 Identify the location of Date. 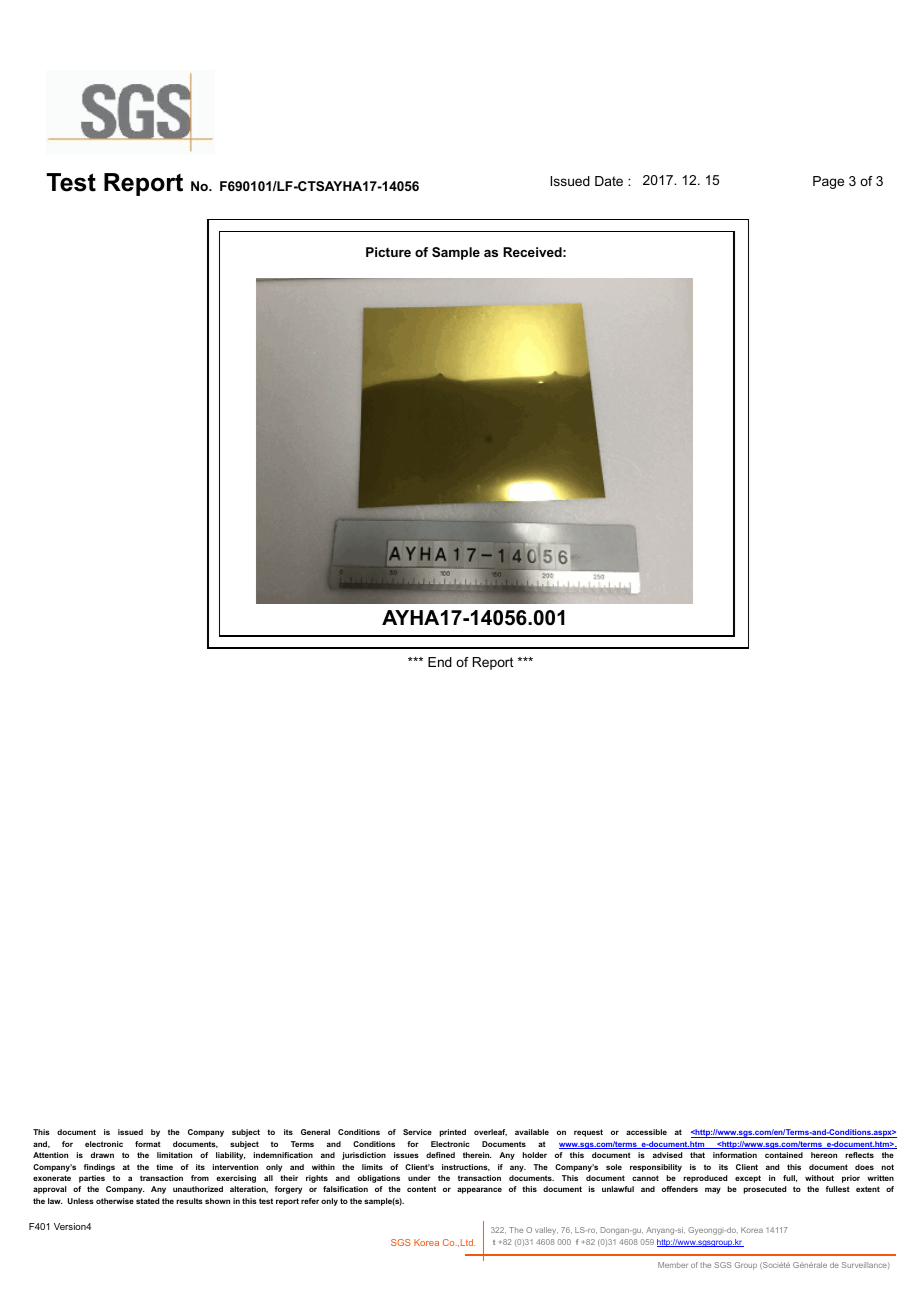
(609, 181).
